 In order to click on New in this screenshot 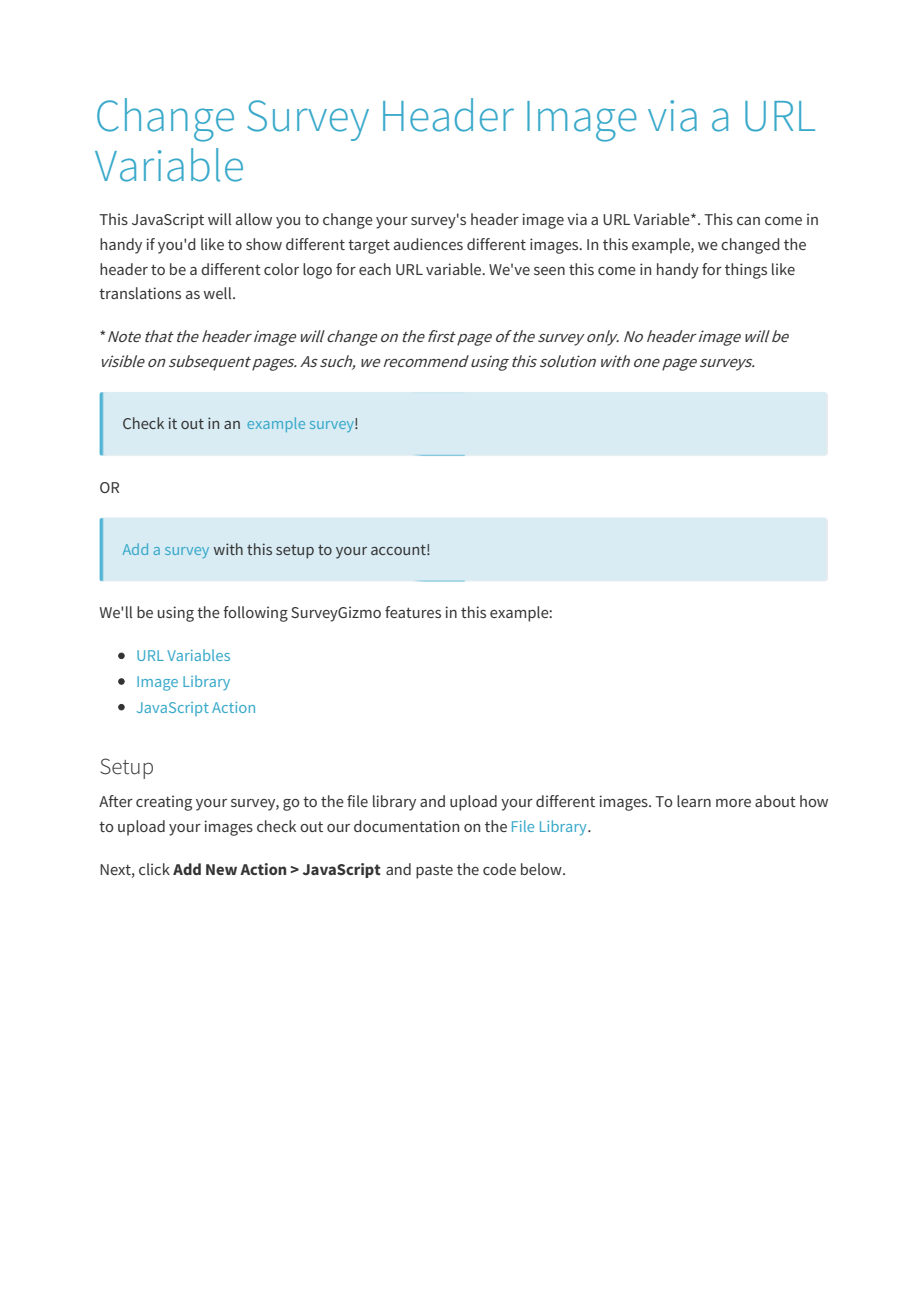, I will do `click(221, 869)`.
